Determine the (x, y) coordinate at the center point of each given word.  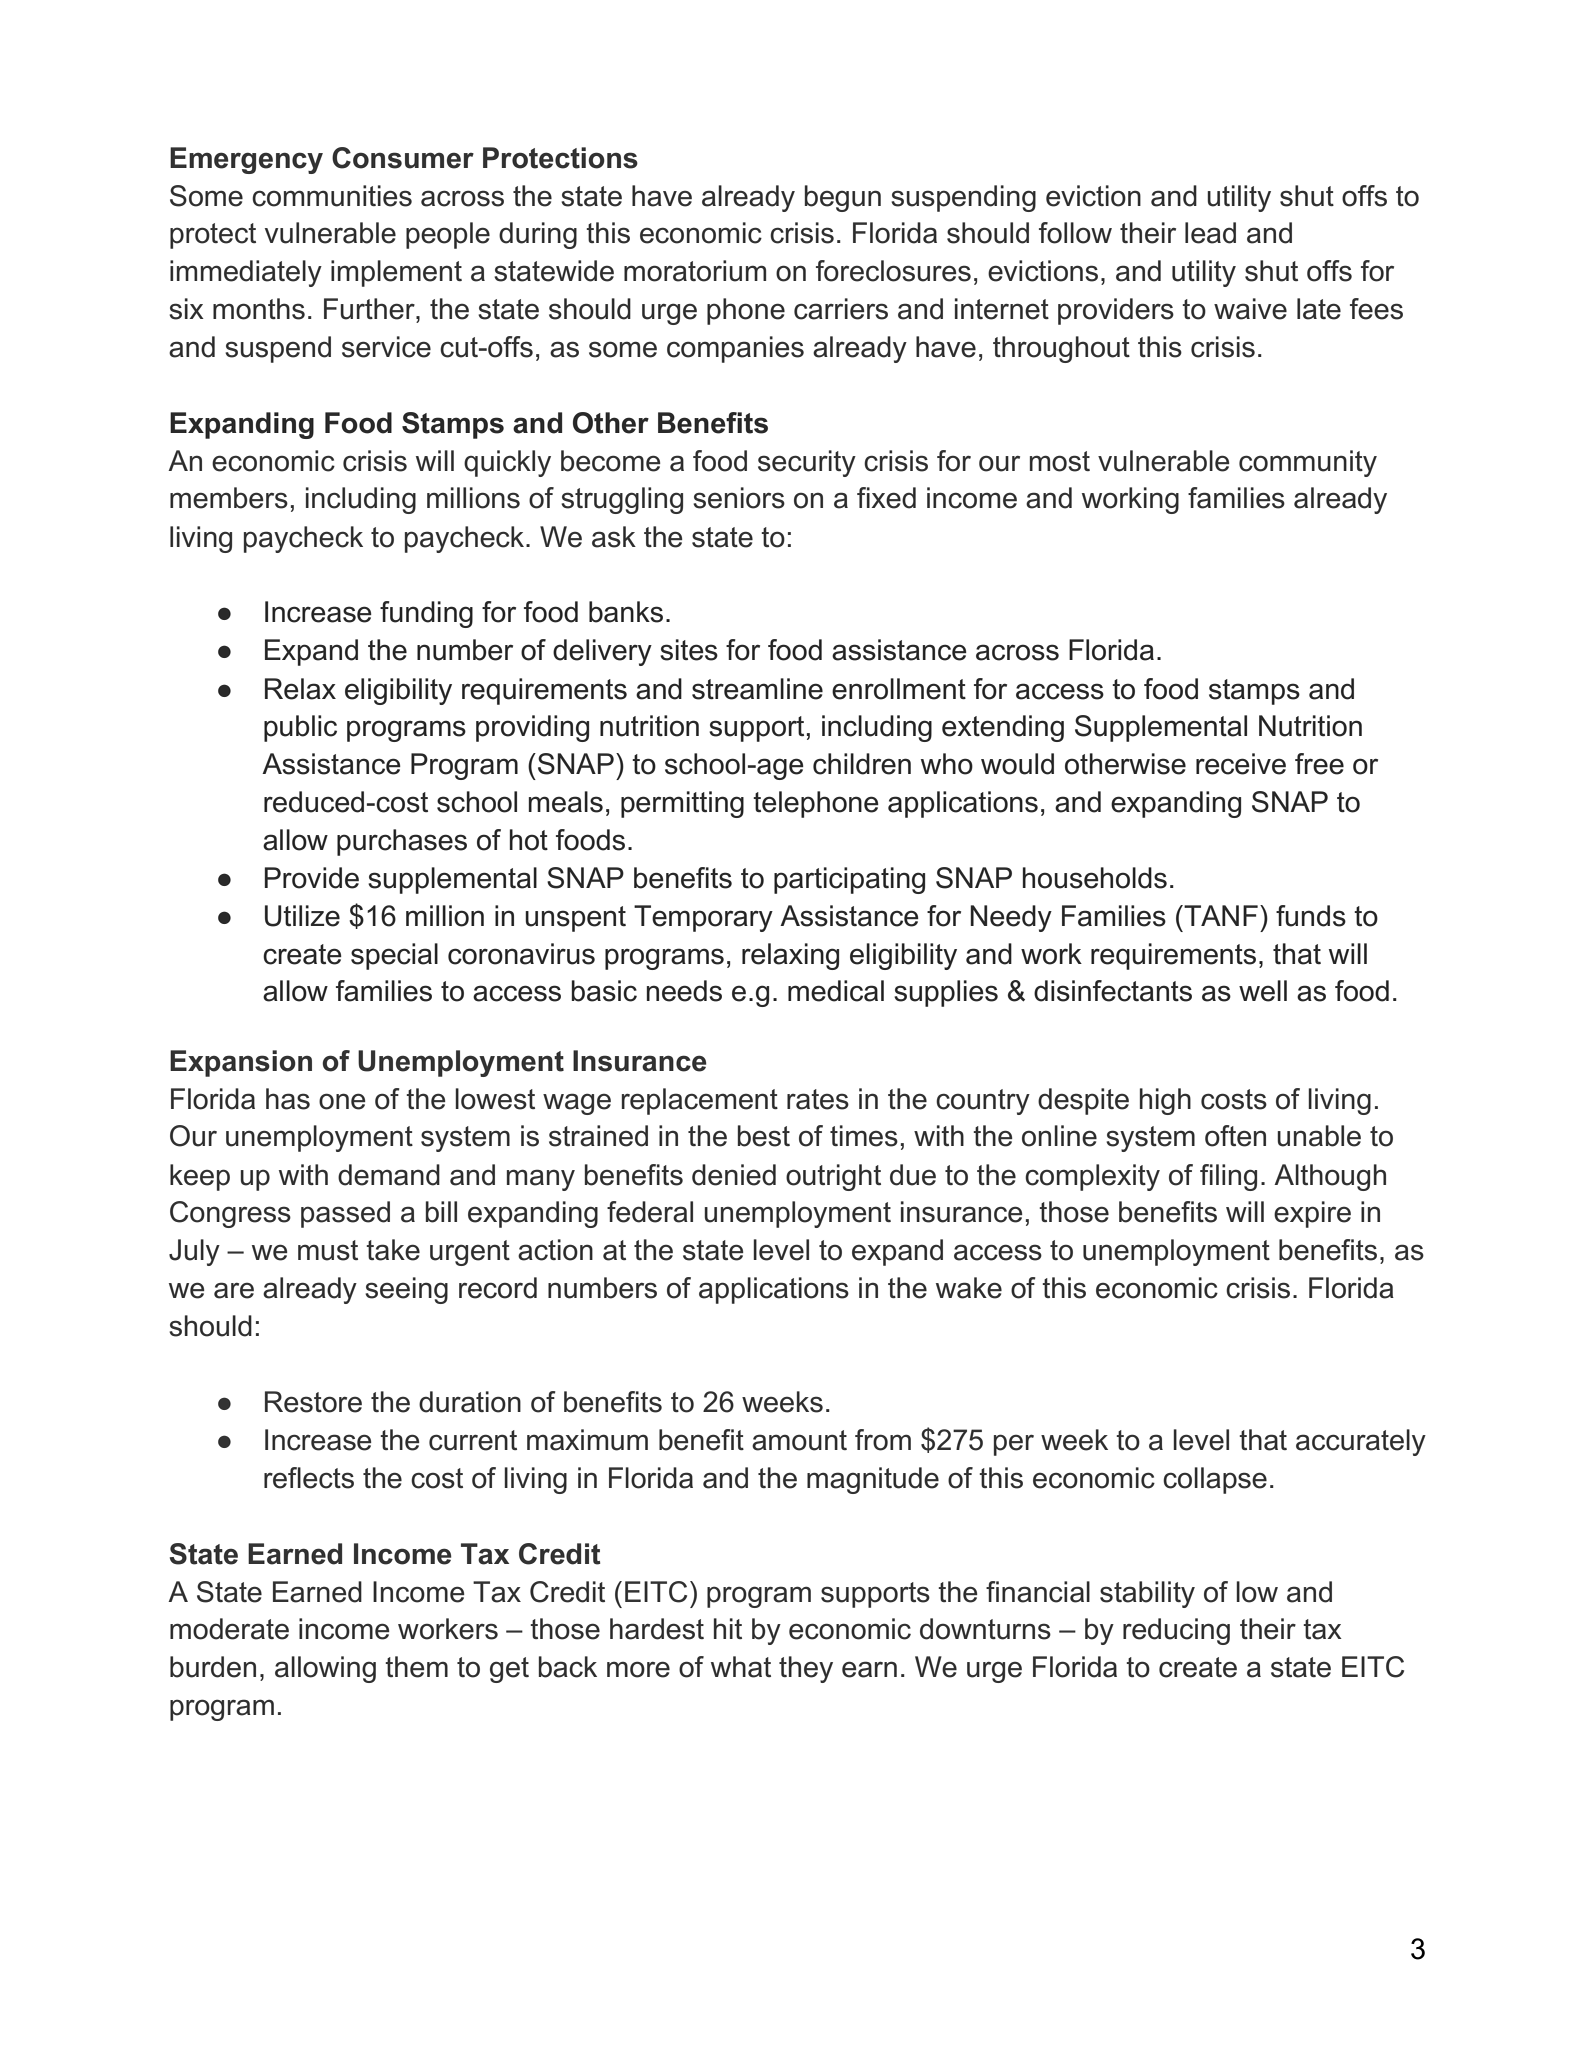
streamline (757, 689)
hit (728, 1628)
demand (389, 1175)
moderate (229, 1629)
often (1235, 1136)
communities (332, 196)
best (764, 1136)
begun (843, 198)
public (300, 728)
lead (1210, 233)
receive (1241, 764)
